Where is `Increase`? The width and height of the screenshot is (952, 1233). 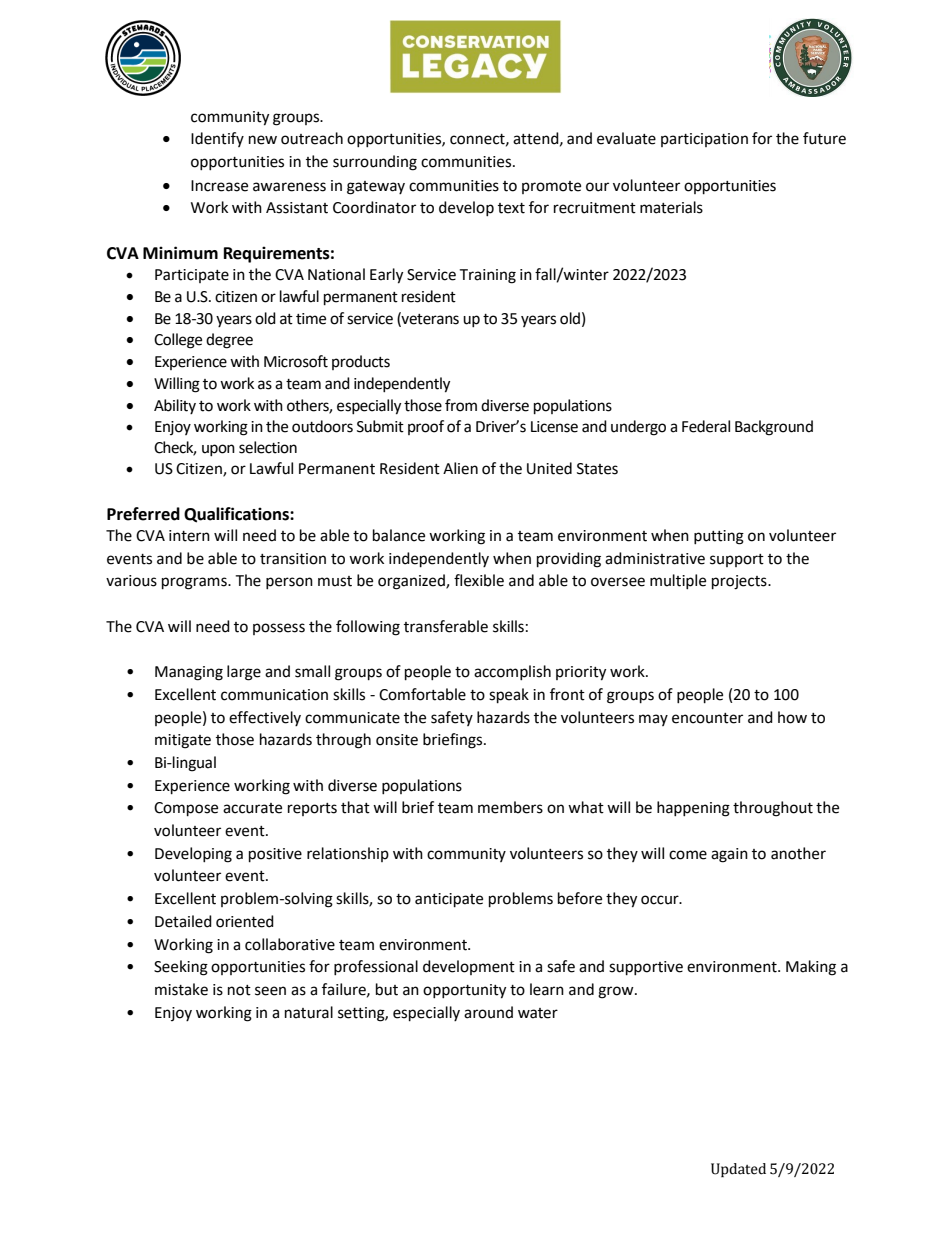
Increase is located at coordinates (219, 186).
